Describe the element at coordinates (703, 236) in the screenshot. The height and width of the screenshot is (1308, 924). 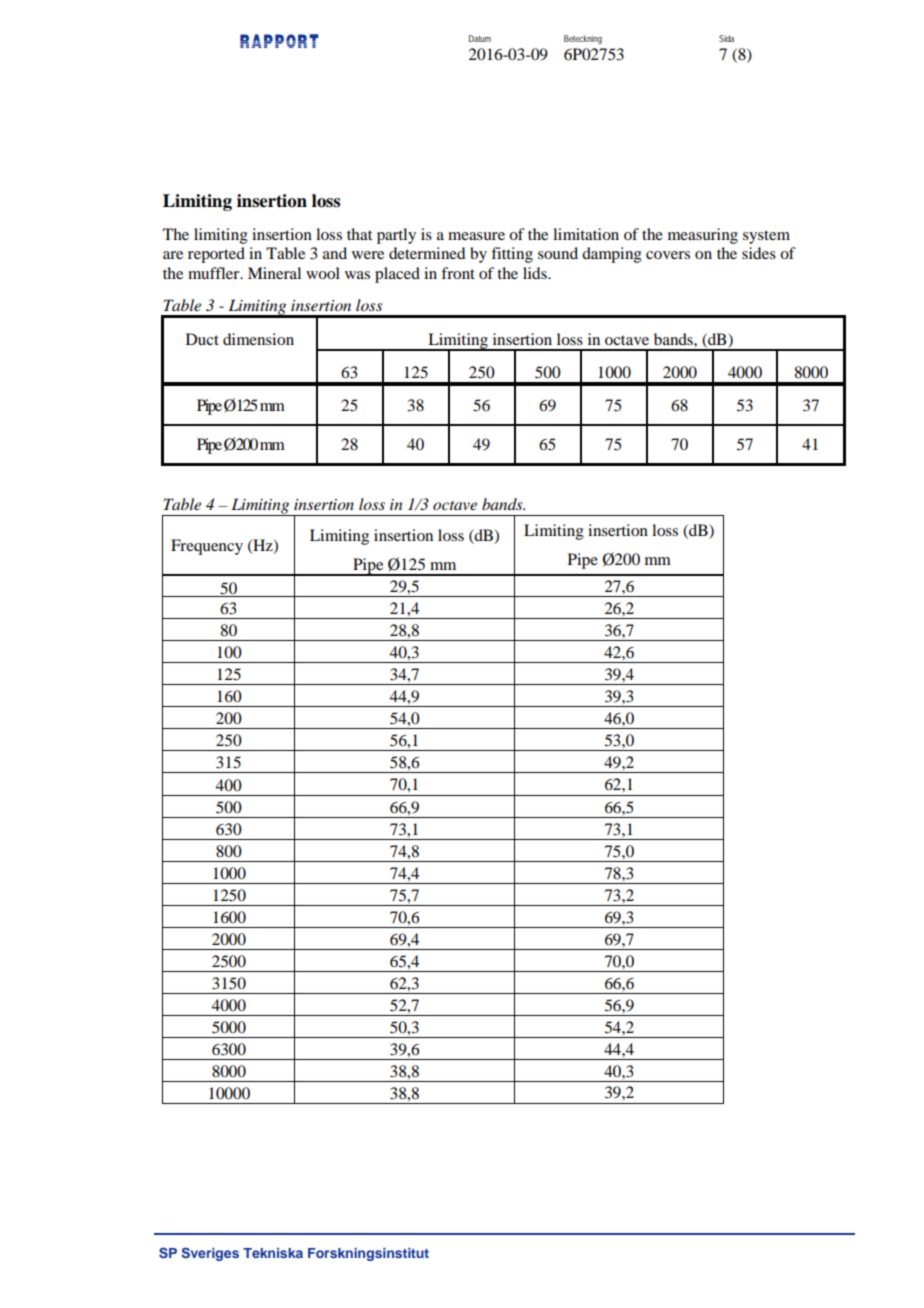
I see `measuring` at that location.
